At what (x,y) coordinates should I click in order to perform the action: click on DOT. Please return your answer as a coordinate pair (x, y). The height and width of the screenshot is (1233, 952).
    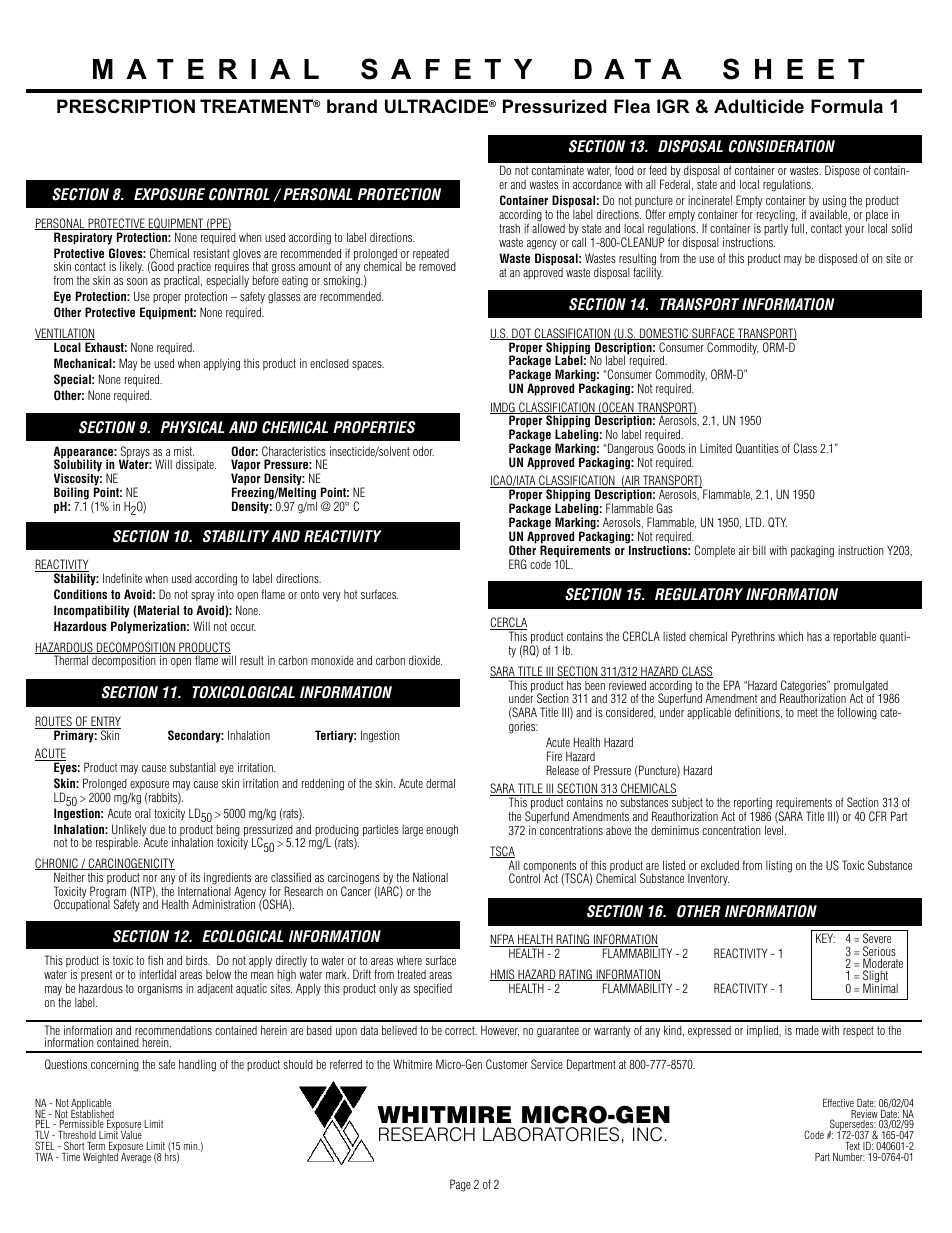
    Looking at the image, I should click on (521, 334).
